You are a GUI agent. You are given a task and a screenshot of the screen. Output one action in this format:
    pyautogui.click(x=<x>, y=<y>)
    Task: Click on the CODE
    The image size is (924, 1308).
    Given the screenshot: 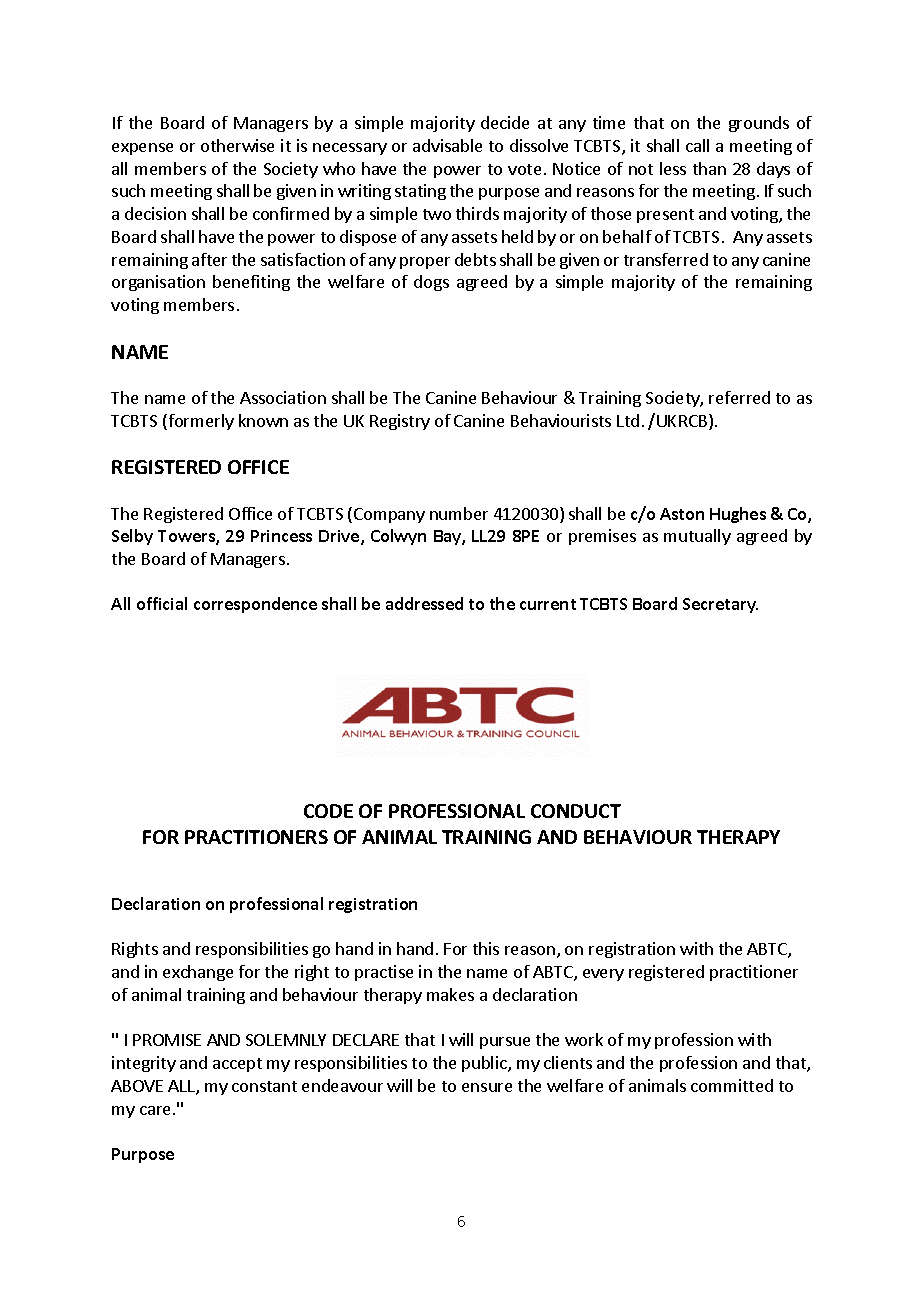 What is the action you would take?
    pyautogui.click(x=328, y=811)
